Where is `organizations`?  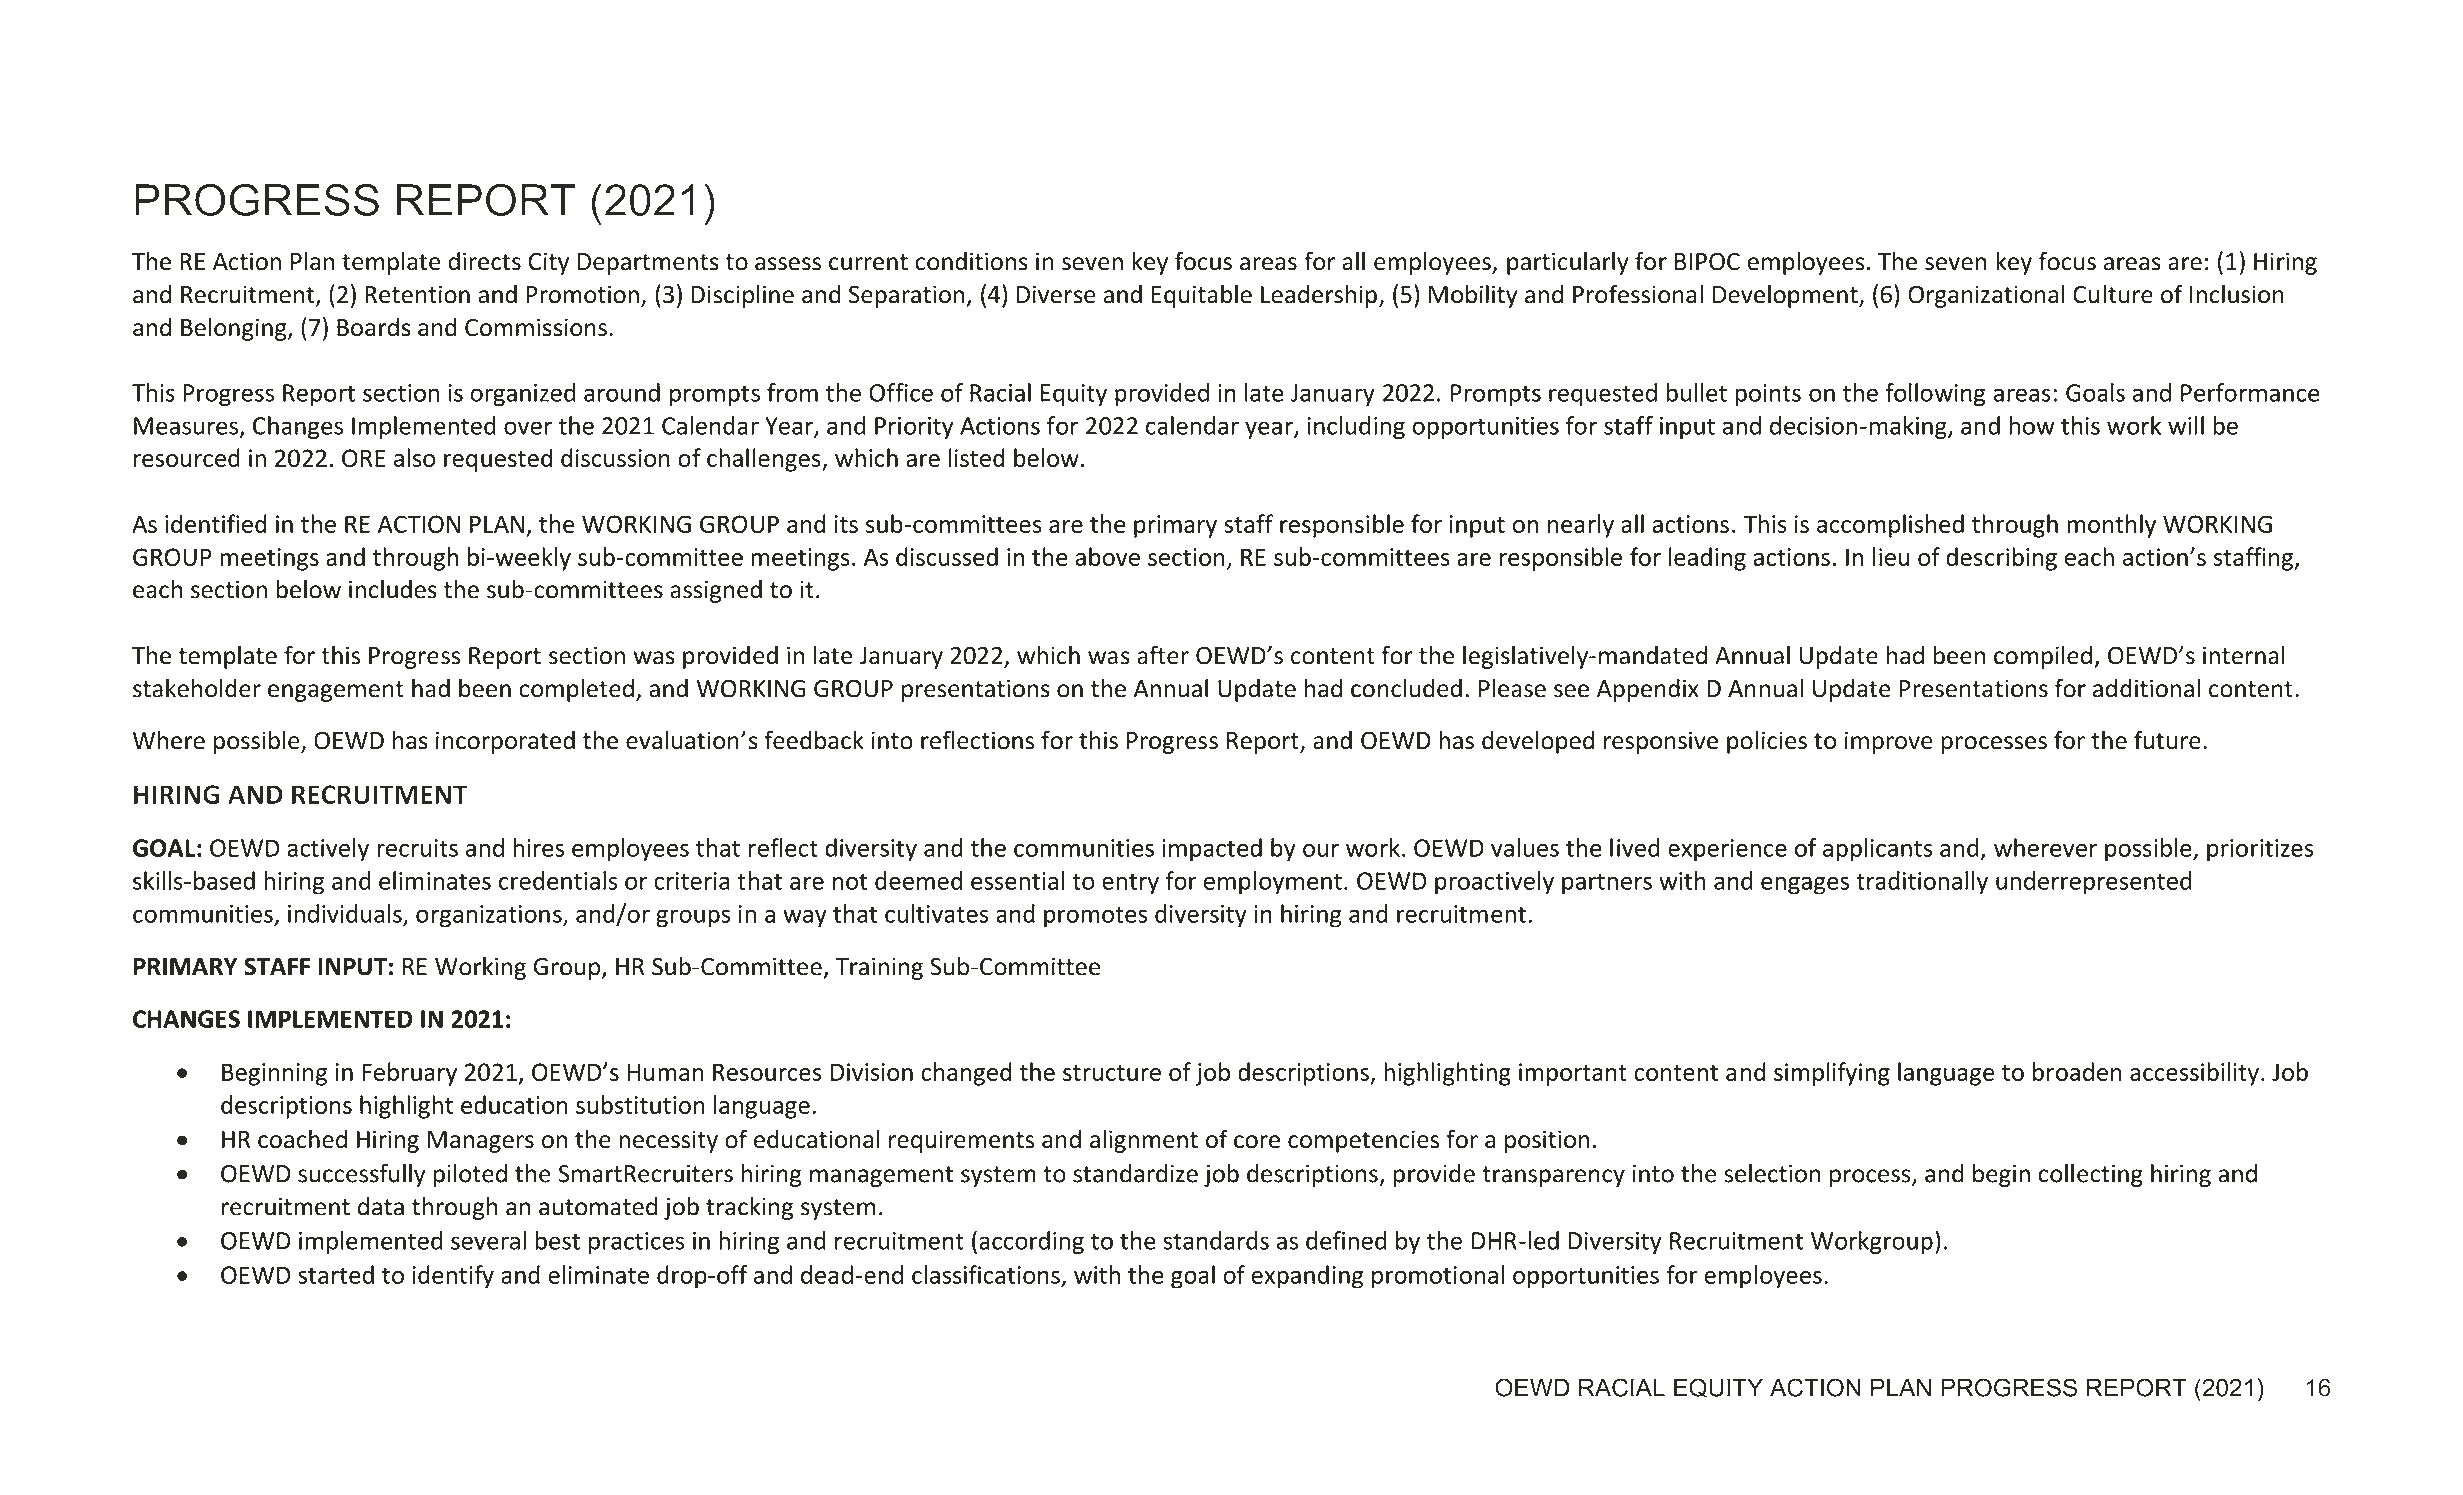
organizations is located at coordinates (490, 916).
